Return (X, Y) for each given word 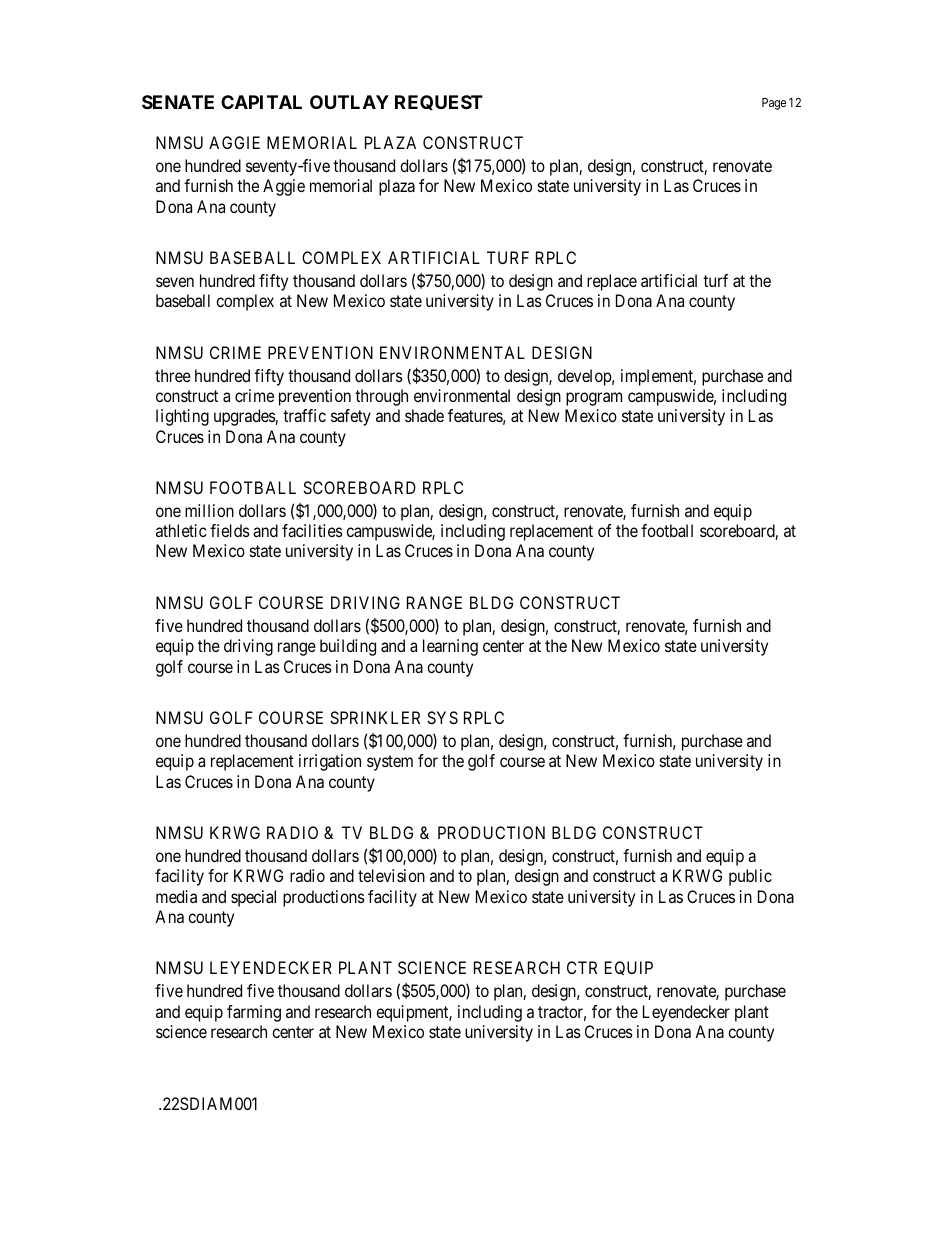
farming (254, 1013)
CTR (582, 967)
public (750, 877)
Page (774, 104)
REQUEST (439, 102)
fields (230, 530)
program (594, 399)
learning (450, 647)
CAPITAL (261, 102)
